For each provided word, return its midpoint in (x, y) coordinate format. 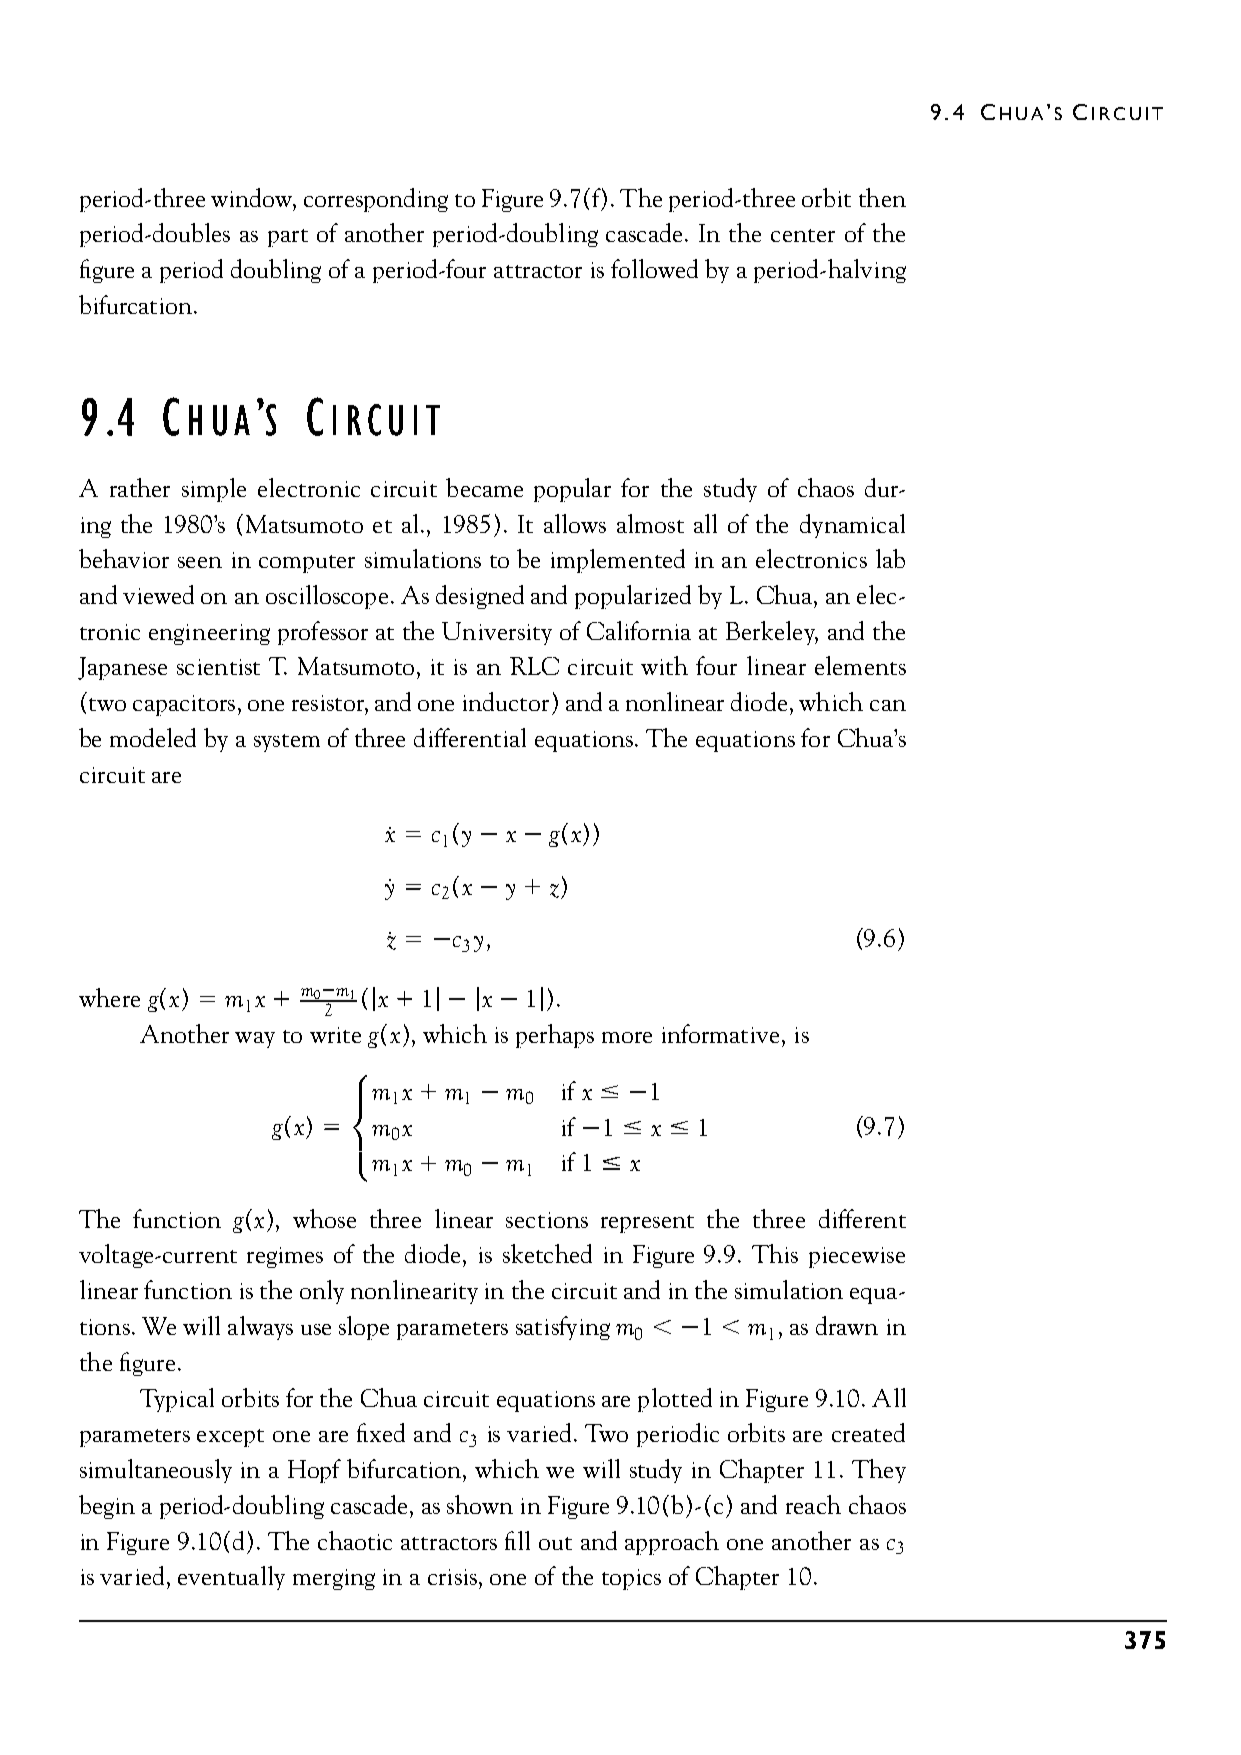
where (109, 997)
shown (480, 1504)
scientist (218, 667)
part (288, 238)
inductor (506, 701)
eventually (231, 1578)
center (803, 235)
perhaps (555, 1036)
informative (720, 1033)
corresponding (376, 200)
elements (860, 665)
